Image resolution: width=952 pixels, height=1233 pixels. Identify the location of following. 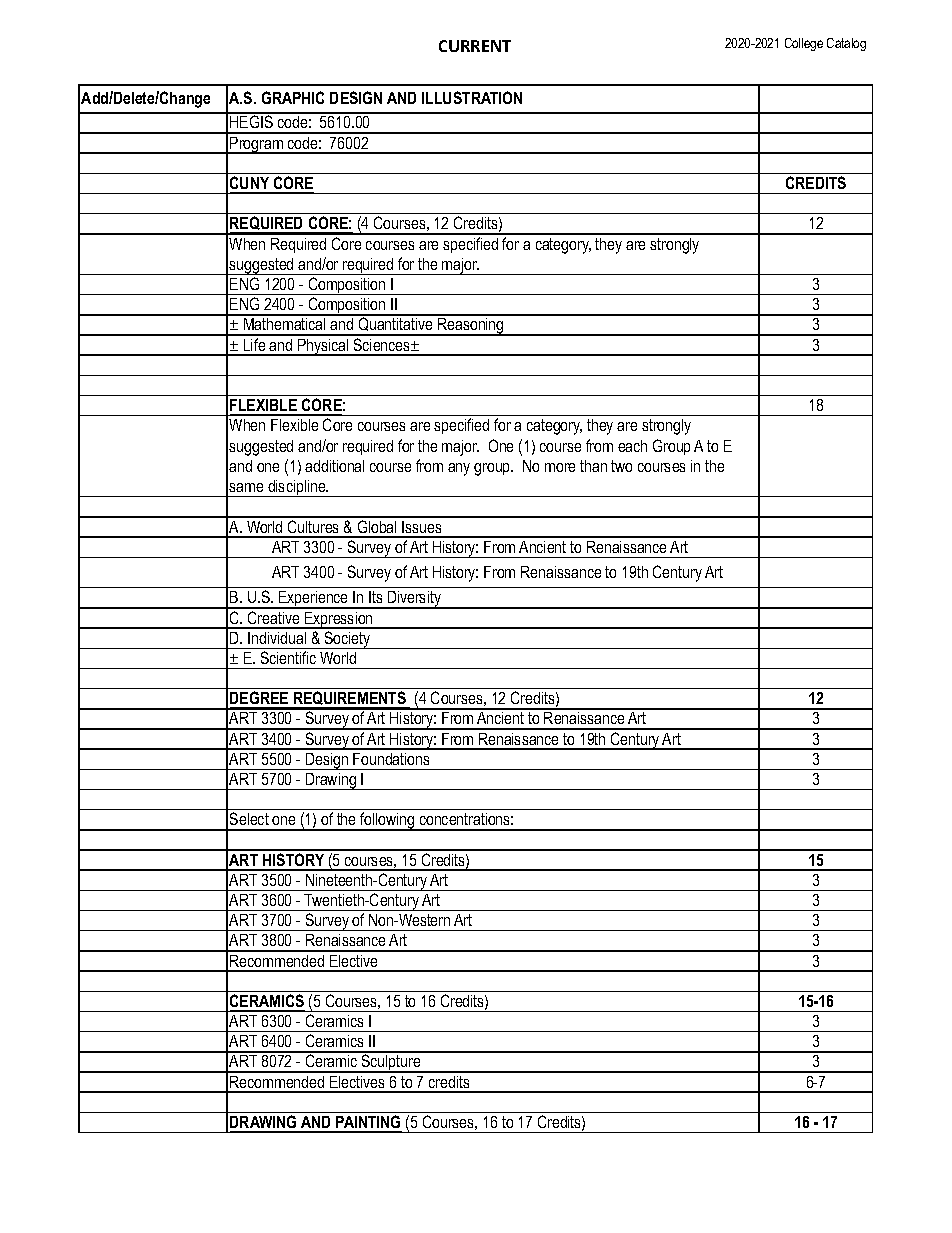
(387, 821).
